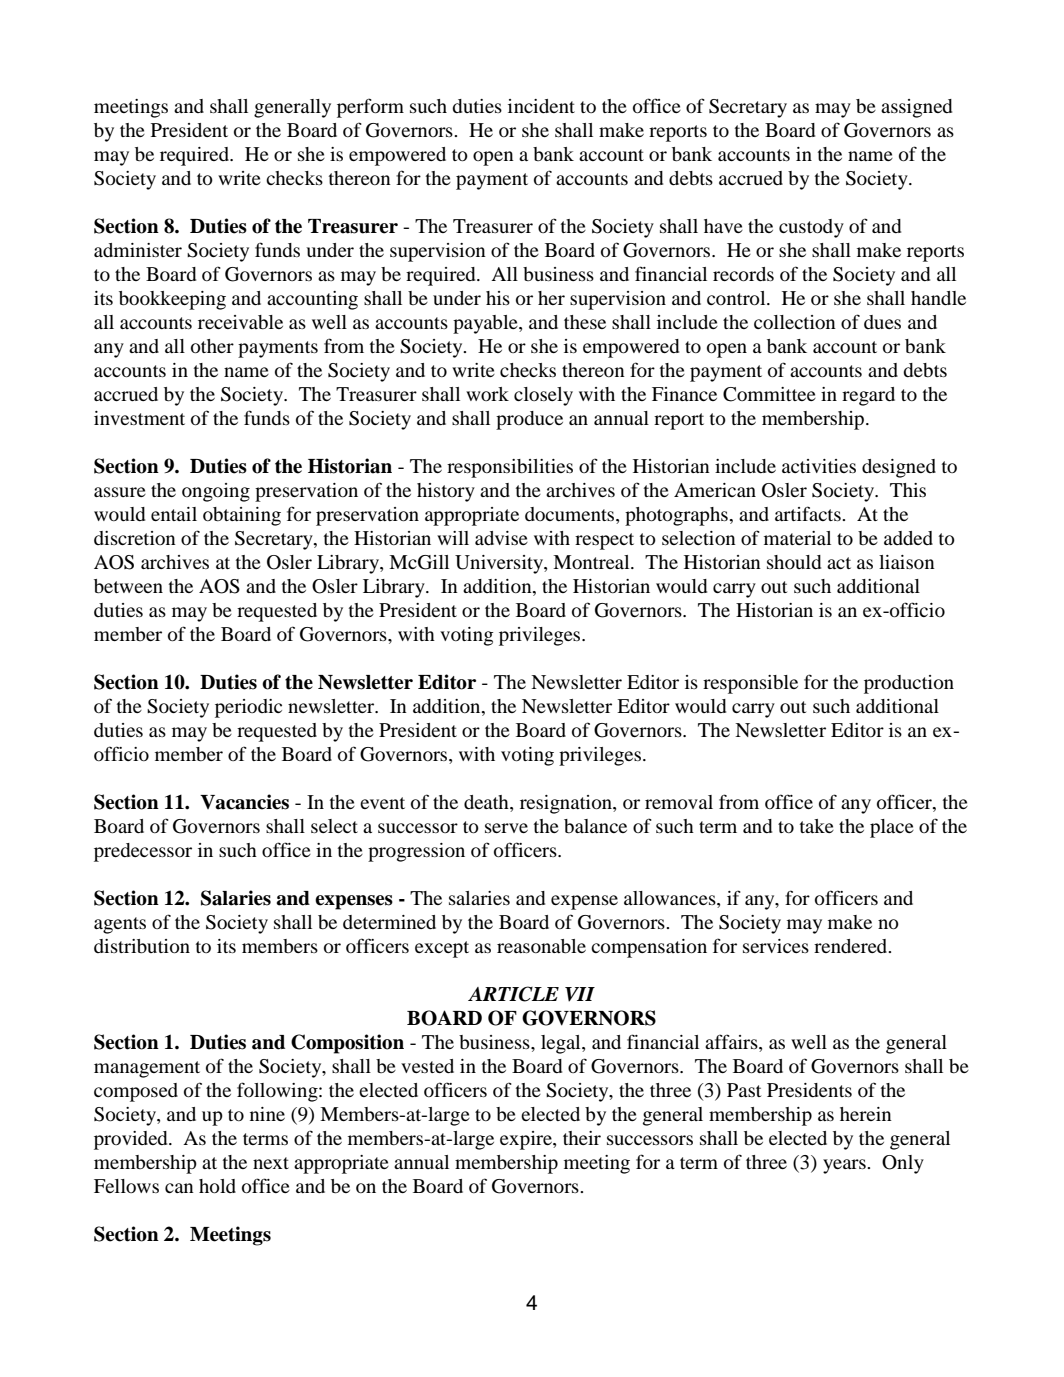  What do you see at coordinates (370, 108) in the image?
I see `perform` at bounding box center [370, 108].
